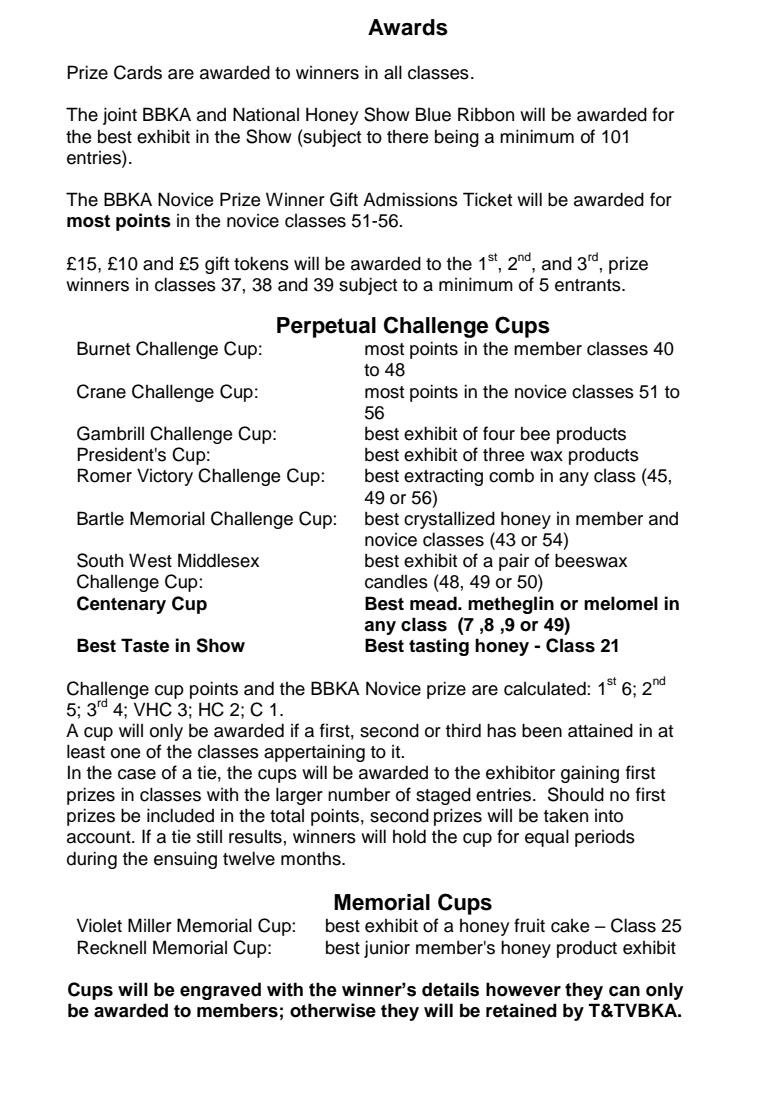 This screenshot has width=777, height=1099. I want to click on calculated, so click(546, 688).
